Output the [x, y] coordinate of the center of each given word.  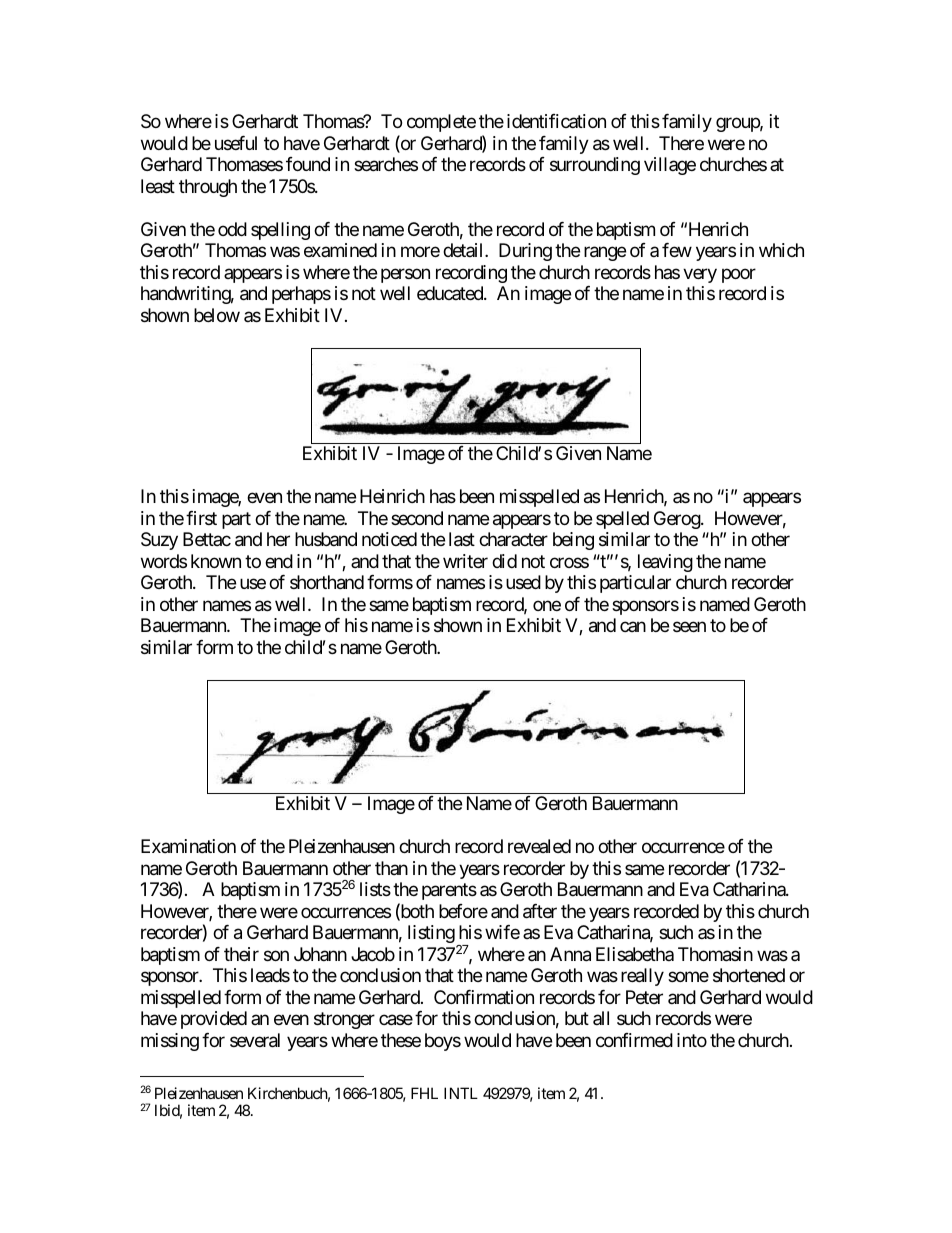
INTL [461, 1093]
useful [236, 143]
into [692, 1040]
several [255, 1040]
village [670, 166]
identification [556, 121]
